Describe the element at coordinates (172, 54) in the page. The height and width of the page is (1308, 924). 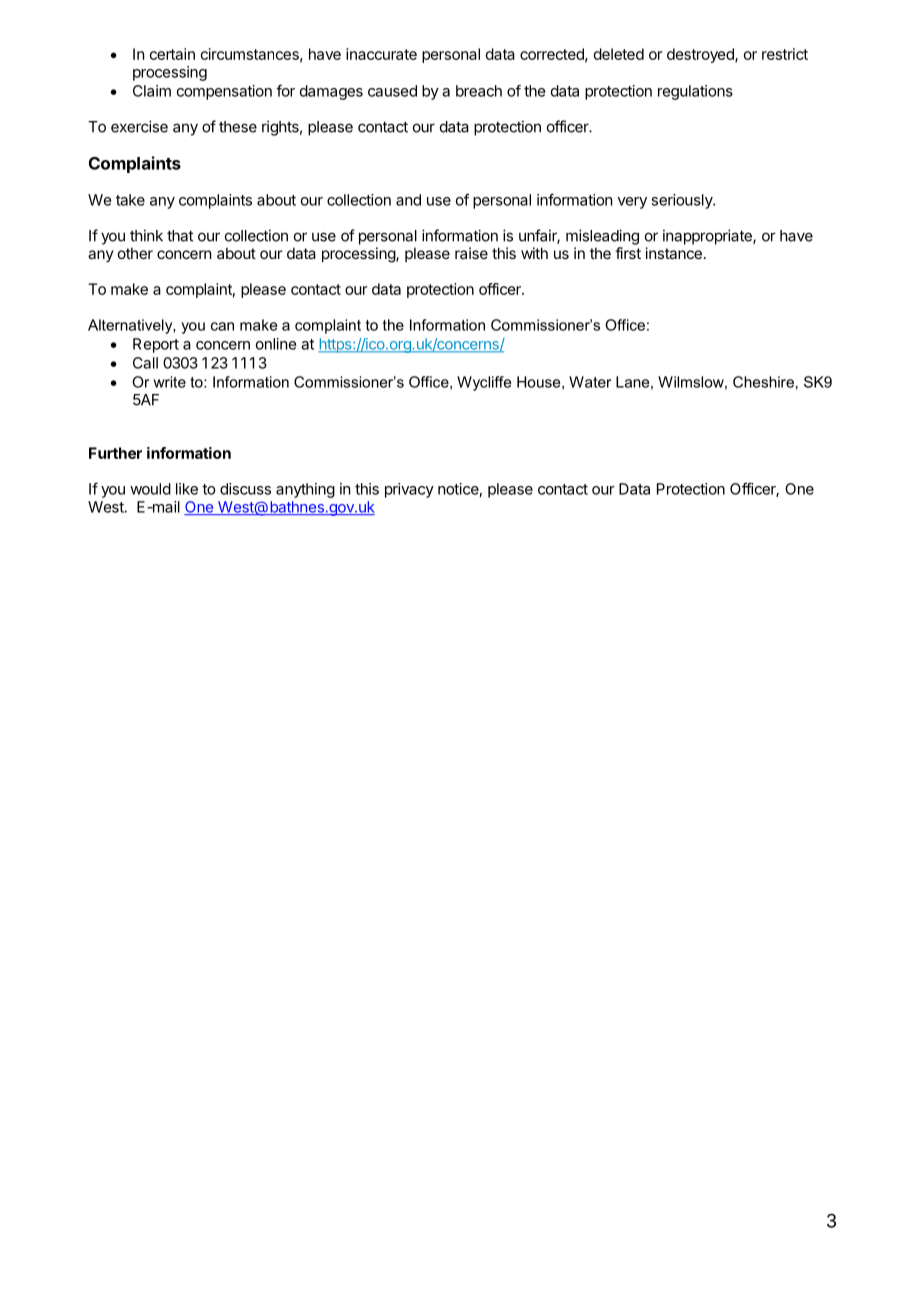
I see `certain` at that location.
